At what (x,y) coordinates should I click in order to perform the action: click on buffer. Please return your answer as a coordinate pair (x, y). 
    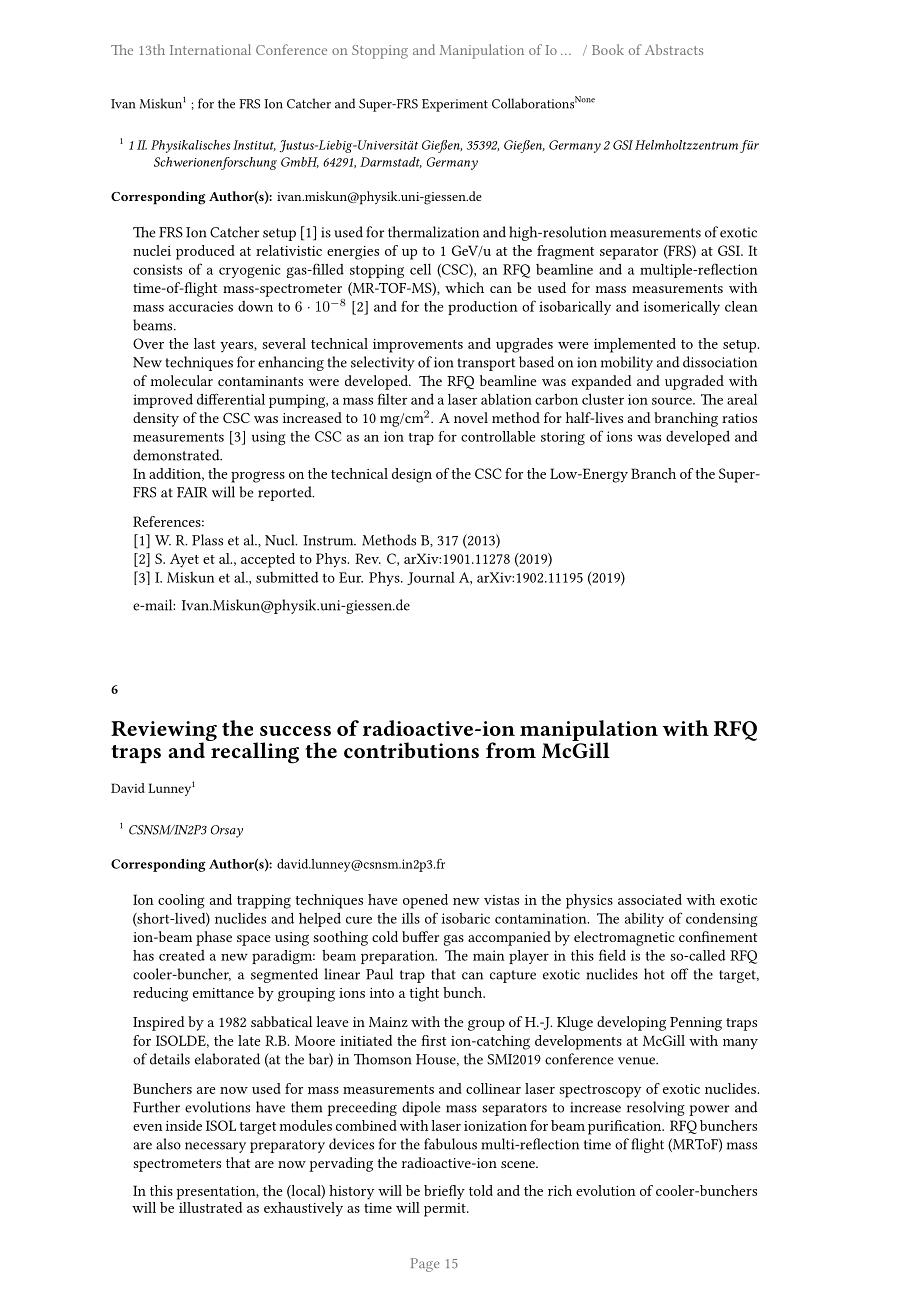
    Looking at the image, I should click on (420, 936).
